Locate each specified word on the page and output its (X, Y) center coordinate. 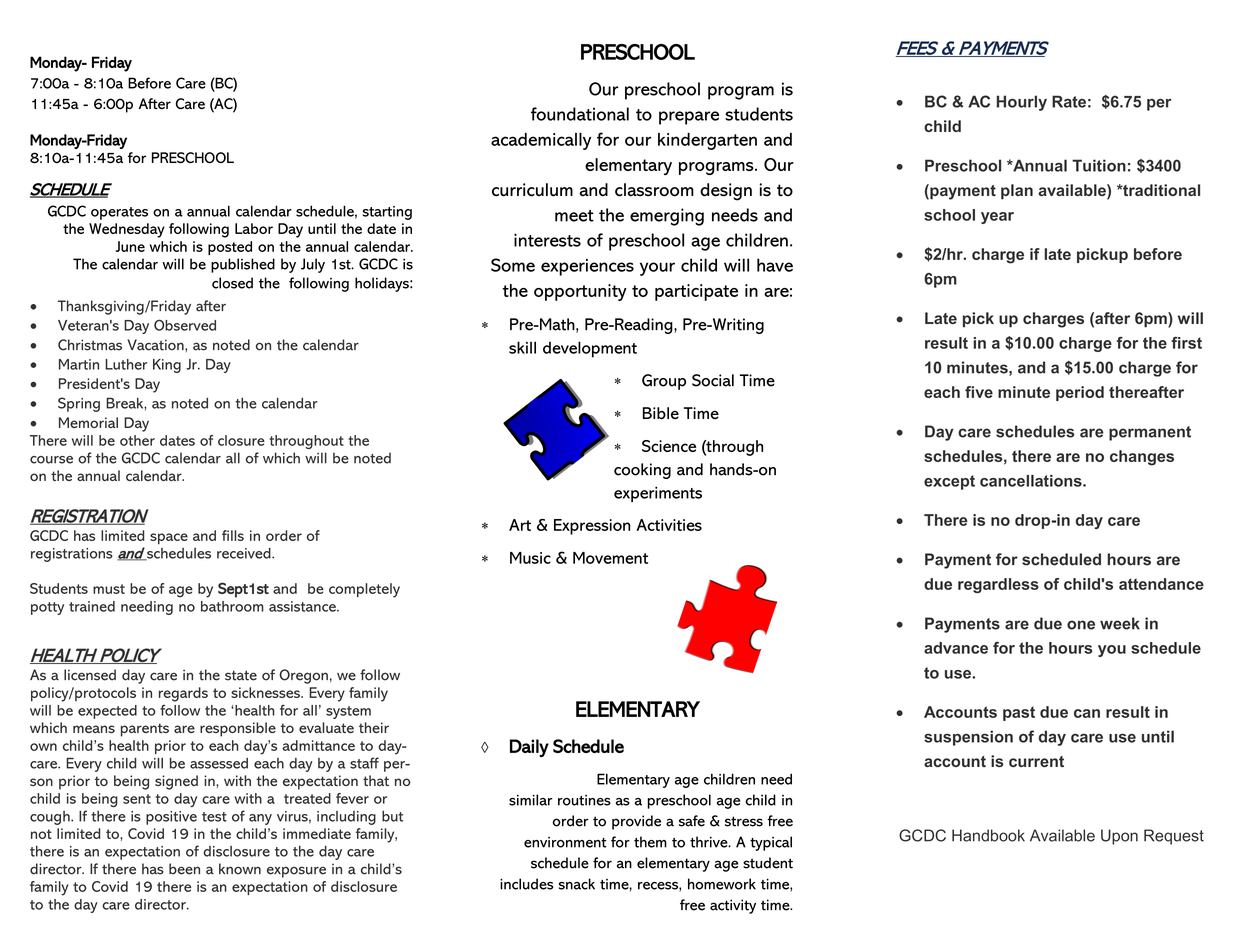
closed (232, 283)
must (109, 589)
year (997, 218)
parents (145, 730)
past (1019, 714)
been (184, 869)
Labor (254, 228)
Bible (661, 413)
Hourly (1022, 103)
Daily (529, 748)
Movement (610, 558)
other (137, 440)
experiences (587, 267)
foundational (580, 114)
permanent (1150, 433)
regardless (998, 585)
